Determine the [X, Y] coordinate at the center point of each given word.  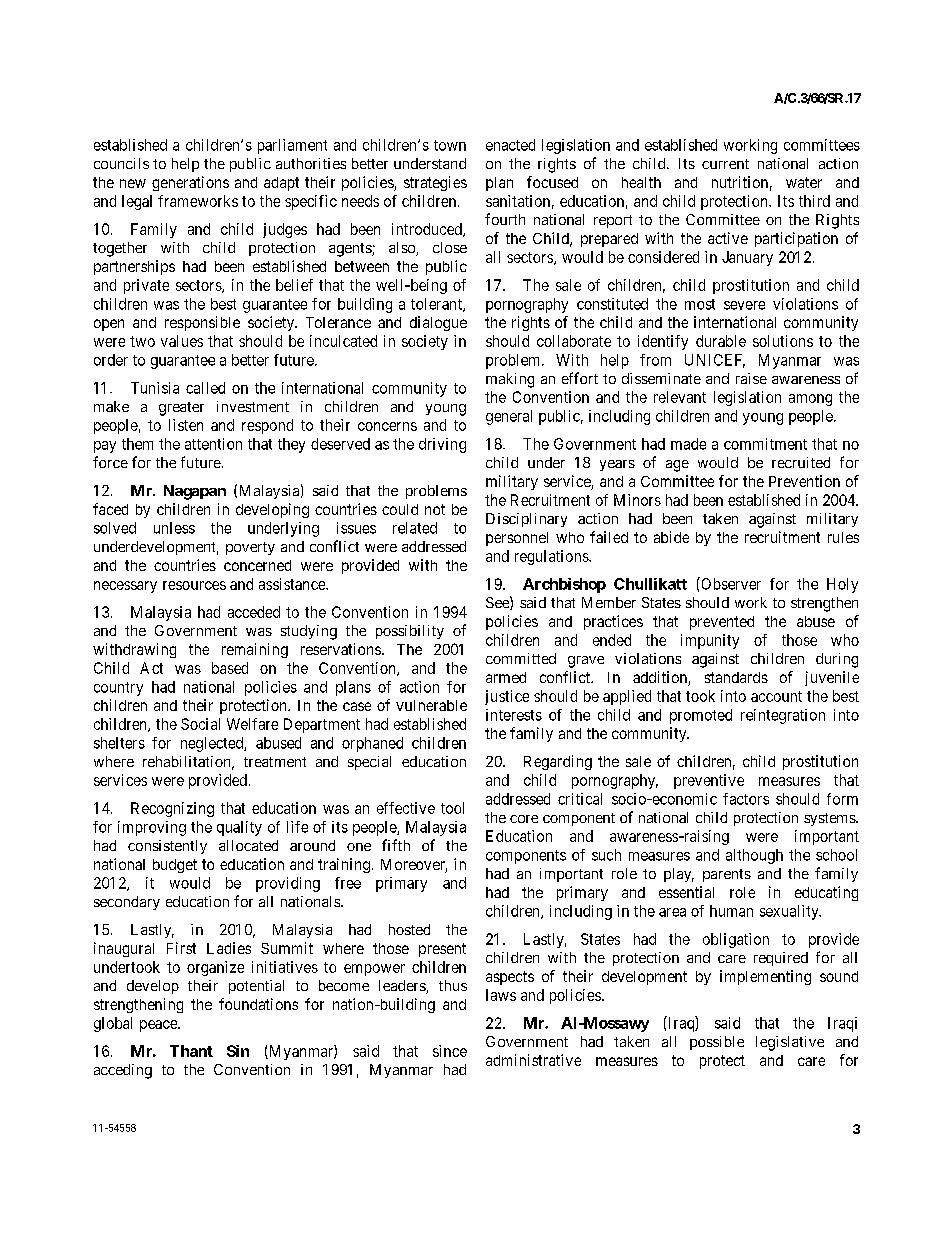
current [725, 164]
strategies [435, 183]
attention [213, 444]
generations [190, 183]
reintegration [783, 716]
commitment [765, 444]
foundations [258, 1004]
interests [514, 715]
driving [442, 445]
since [450, 1051]
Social [200, 724]
